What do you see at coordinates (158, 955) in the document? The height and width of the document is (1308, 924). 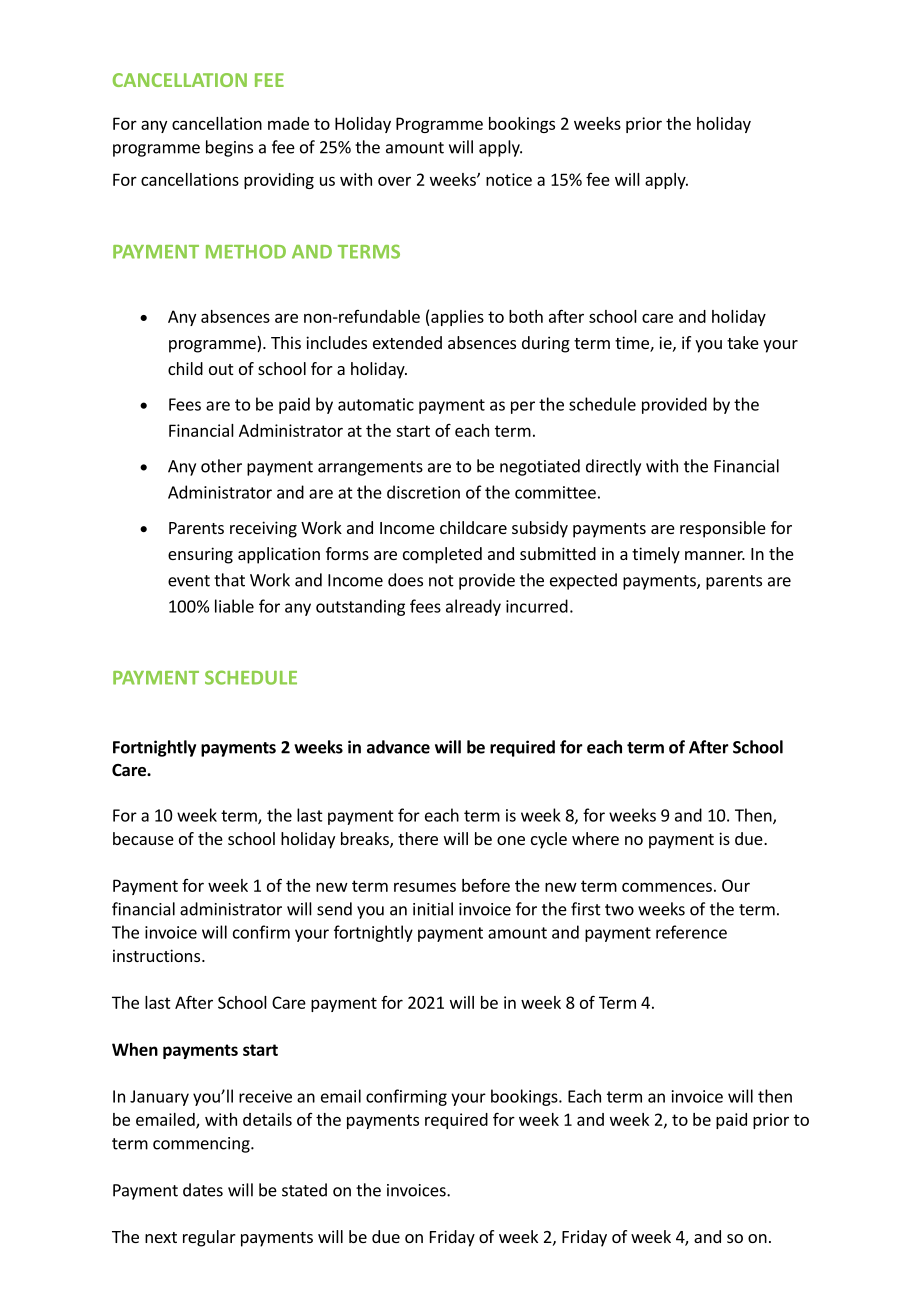 I see `instructions` at bounding box center [158, 955].
